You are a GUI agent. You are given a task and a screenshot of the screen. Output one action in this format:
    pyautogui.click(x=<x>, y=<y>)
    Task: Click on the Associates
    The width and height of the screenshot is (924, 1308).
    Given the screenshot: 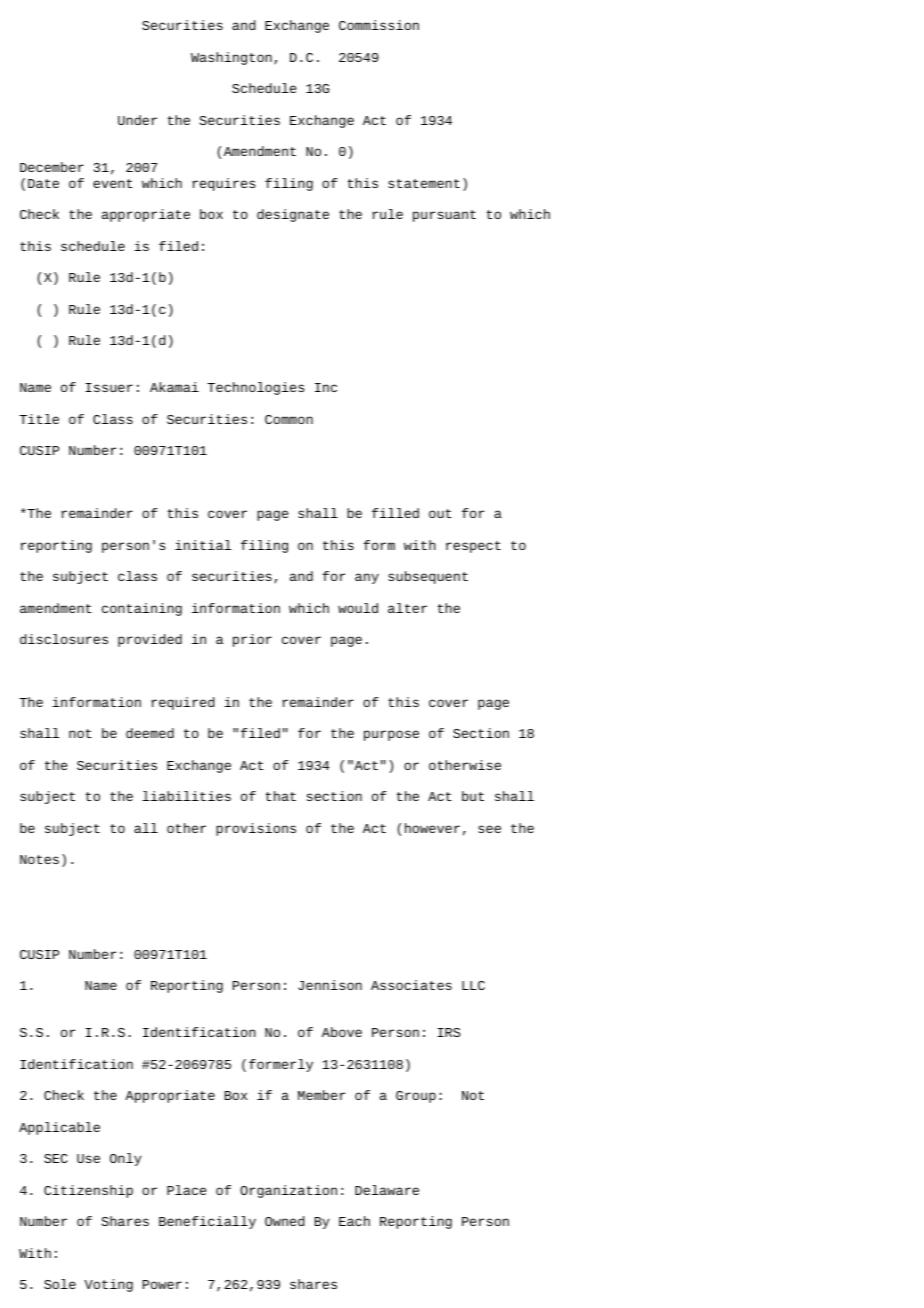 What is the action you would take?
    pyautogui.click(x=411, y=985)
